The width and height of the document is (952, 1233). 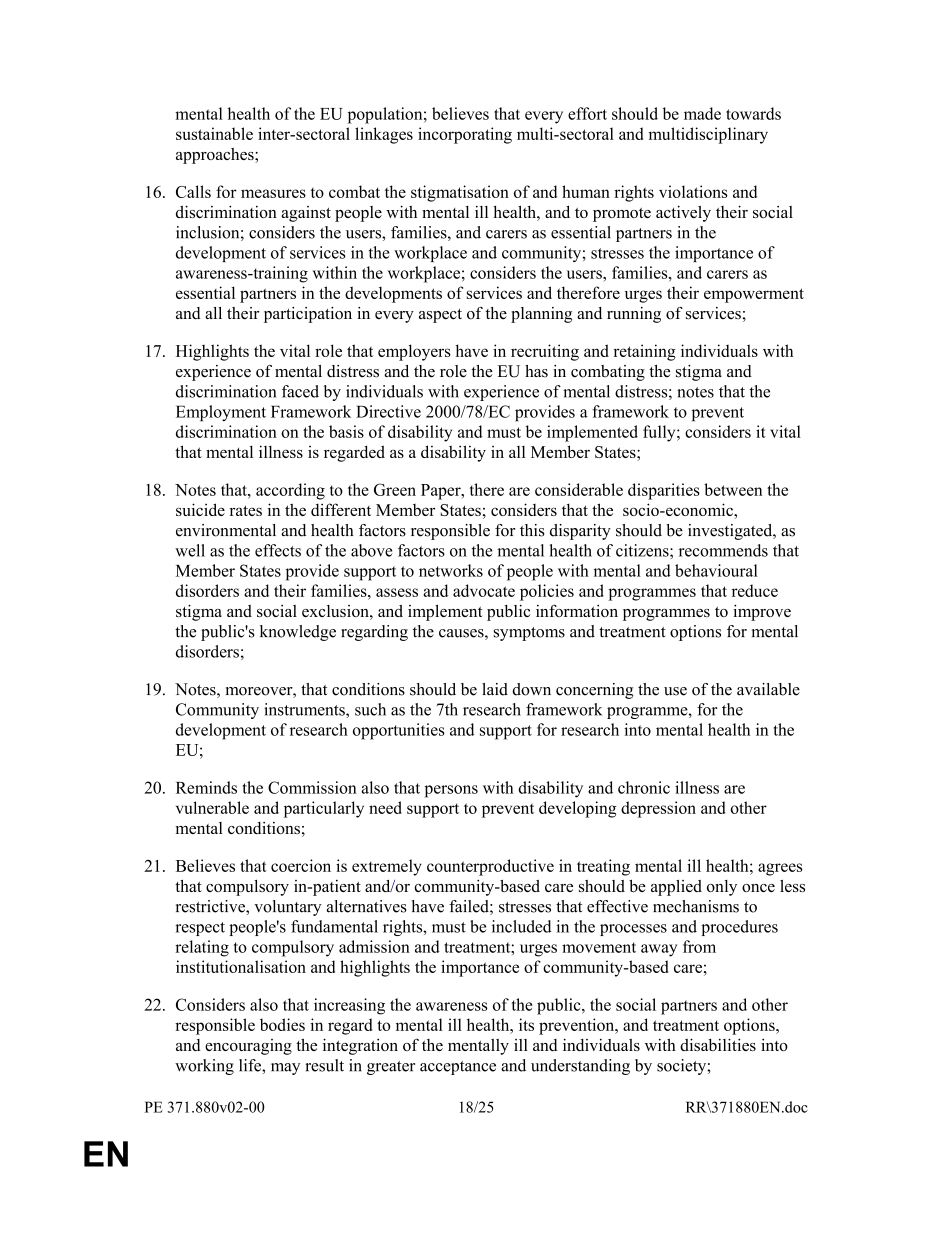 I want to click on effects, so click(x=278, y=550).
